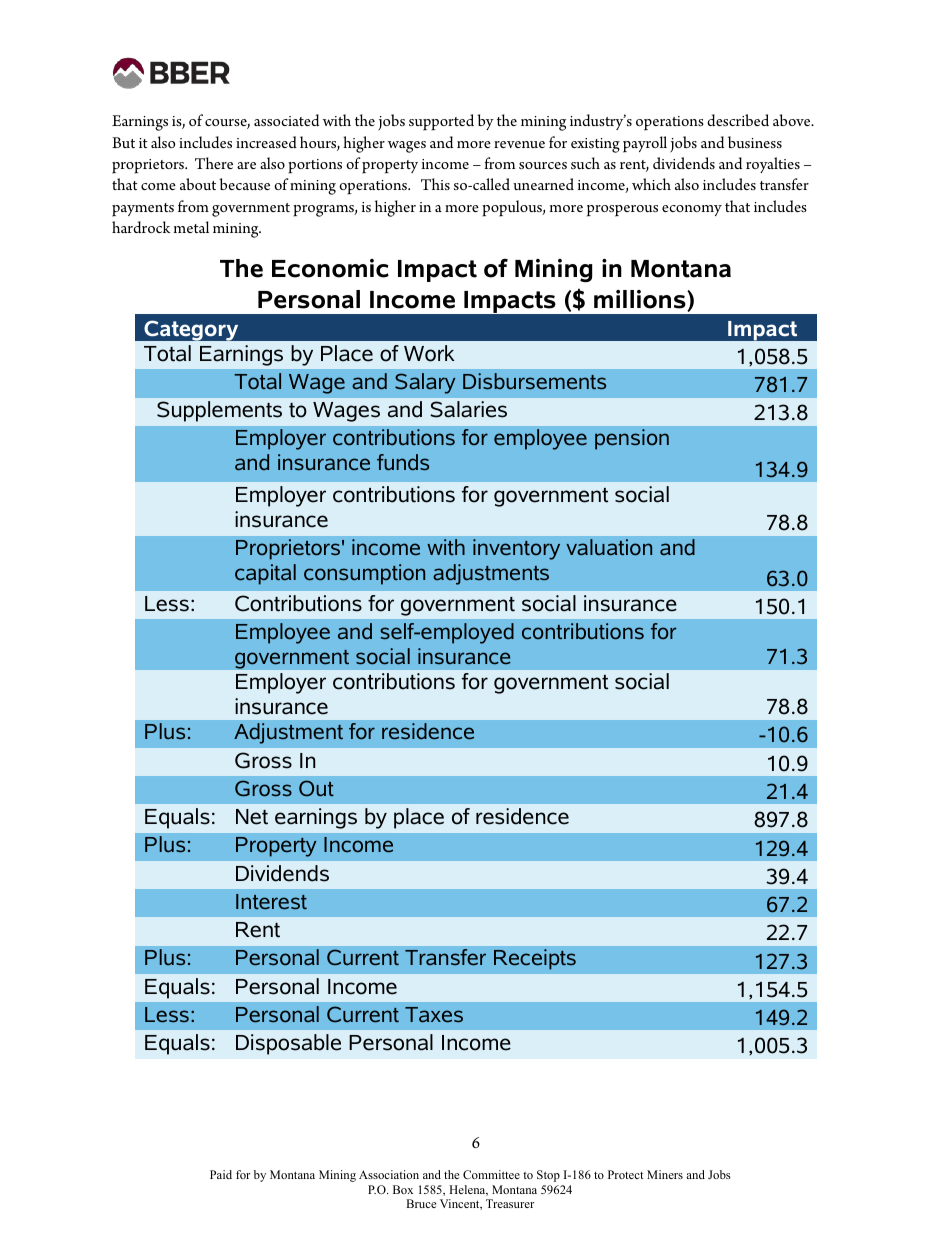 This screenshot has width=952, height=1233. I want to click on Paid, so click(221, 1174).
